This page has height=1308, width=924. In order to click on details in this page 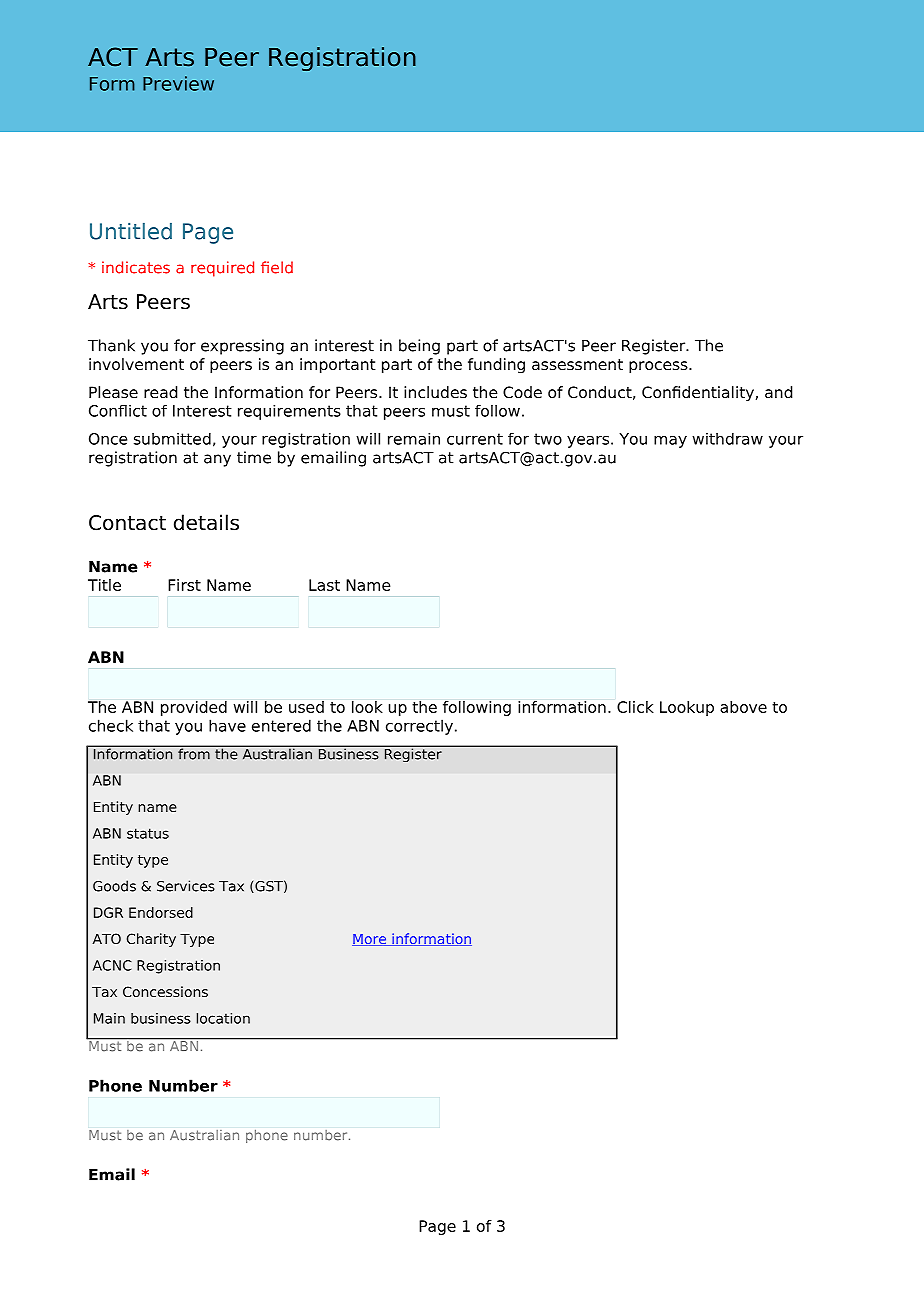, I will do `click(206, 522)`.
